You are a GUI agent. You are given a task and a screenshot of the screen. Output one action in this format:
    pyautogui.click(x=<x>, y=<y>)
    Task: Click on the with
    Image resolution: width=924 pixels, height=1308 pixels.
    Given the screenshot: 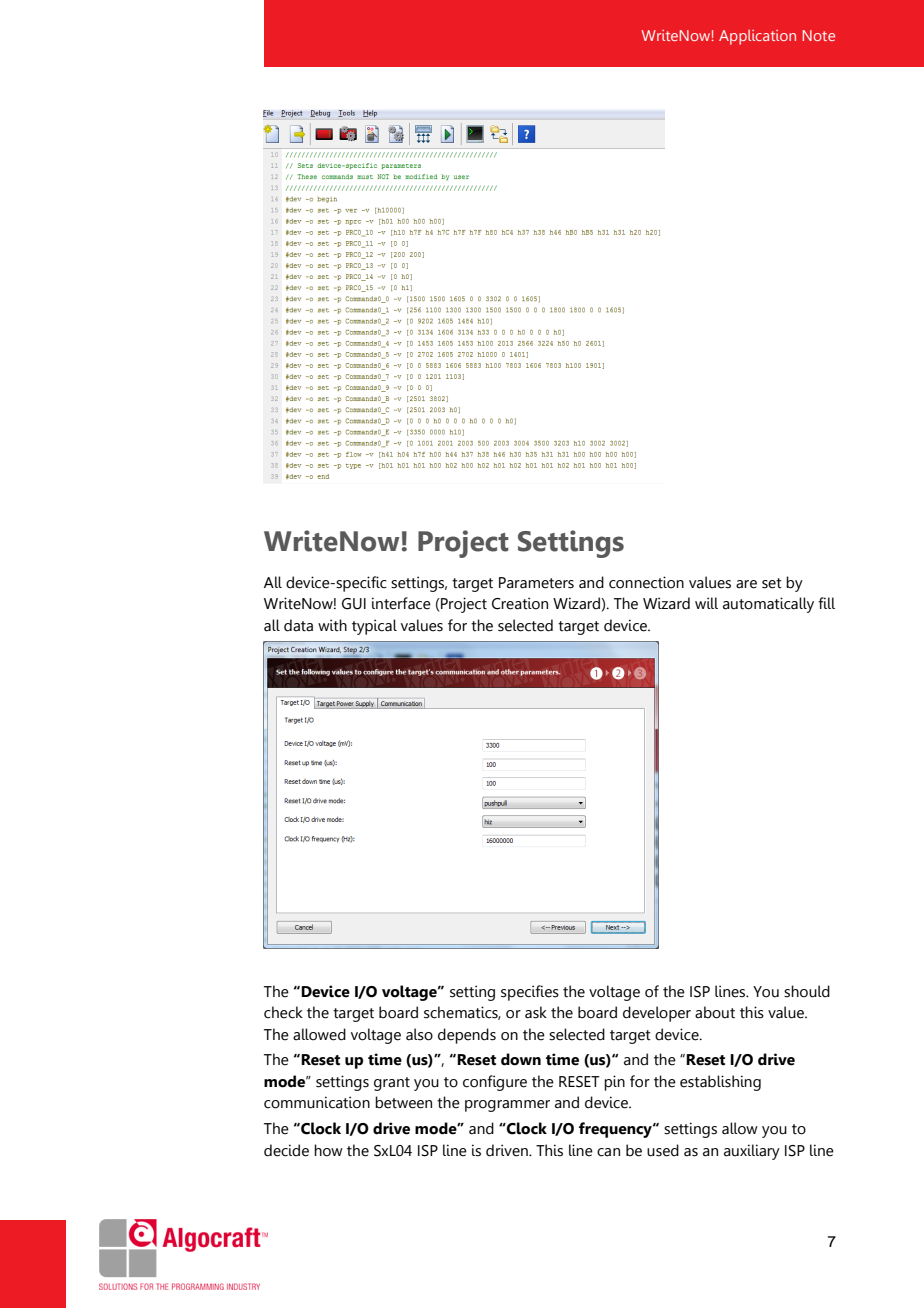 What is the action you would take?
    pyautogui.click(x=332, y=625)
